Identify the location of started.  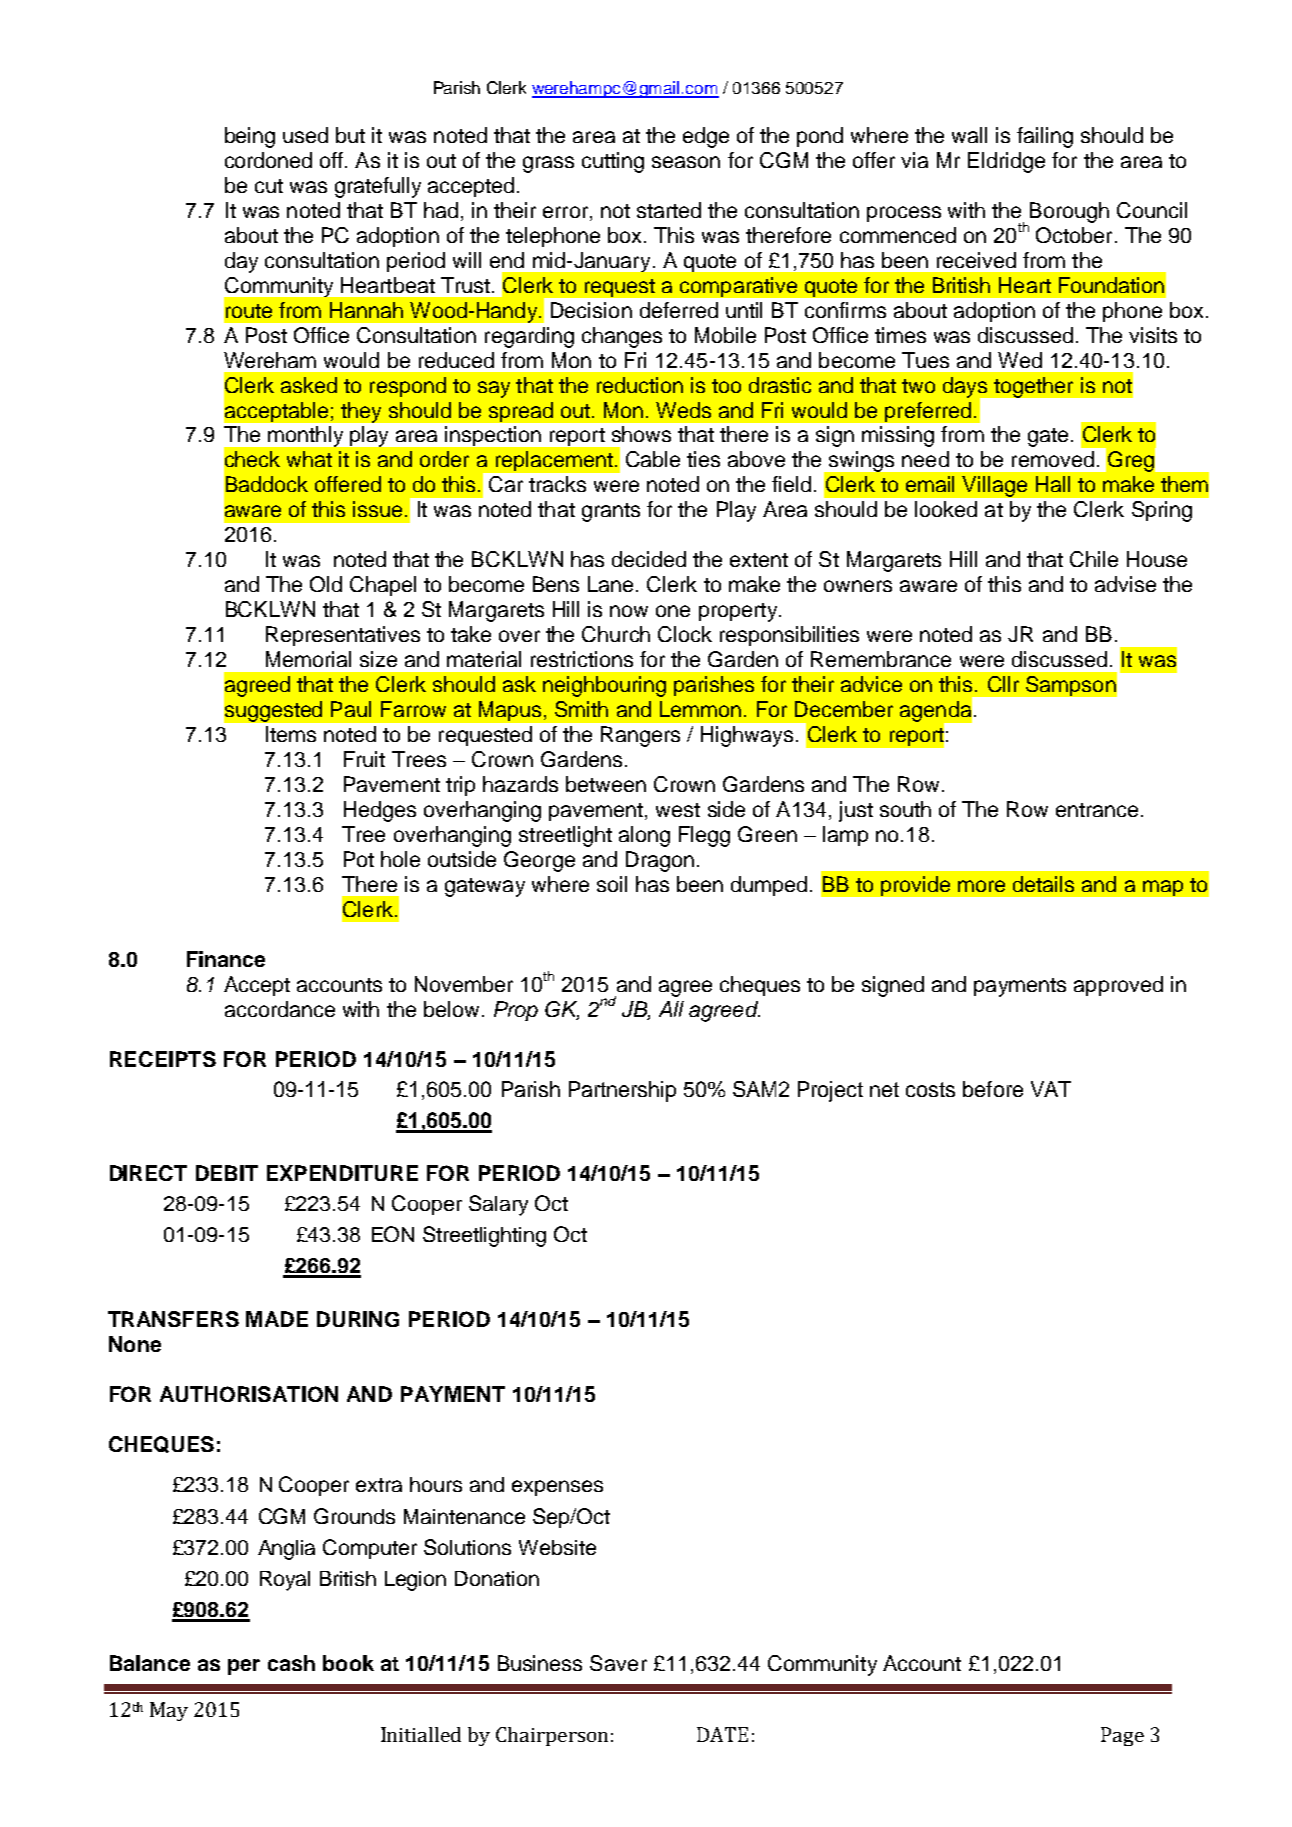
(669, 210).
